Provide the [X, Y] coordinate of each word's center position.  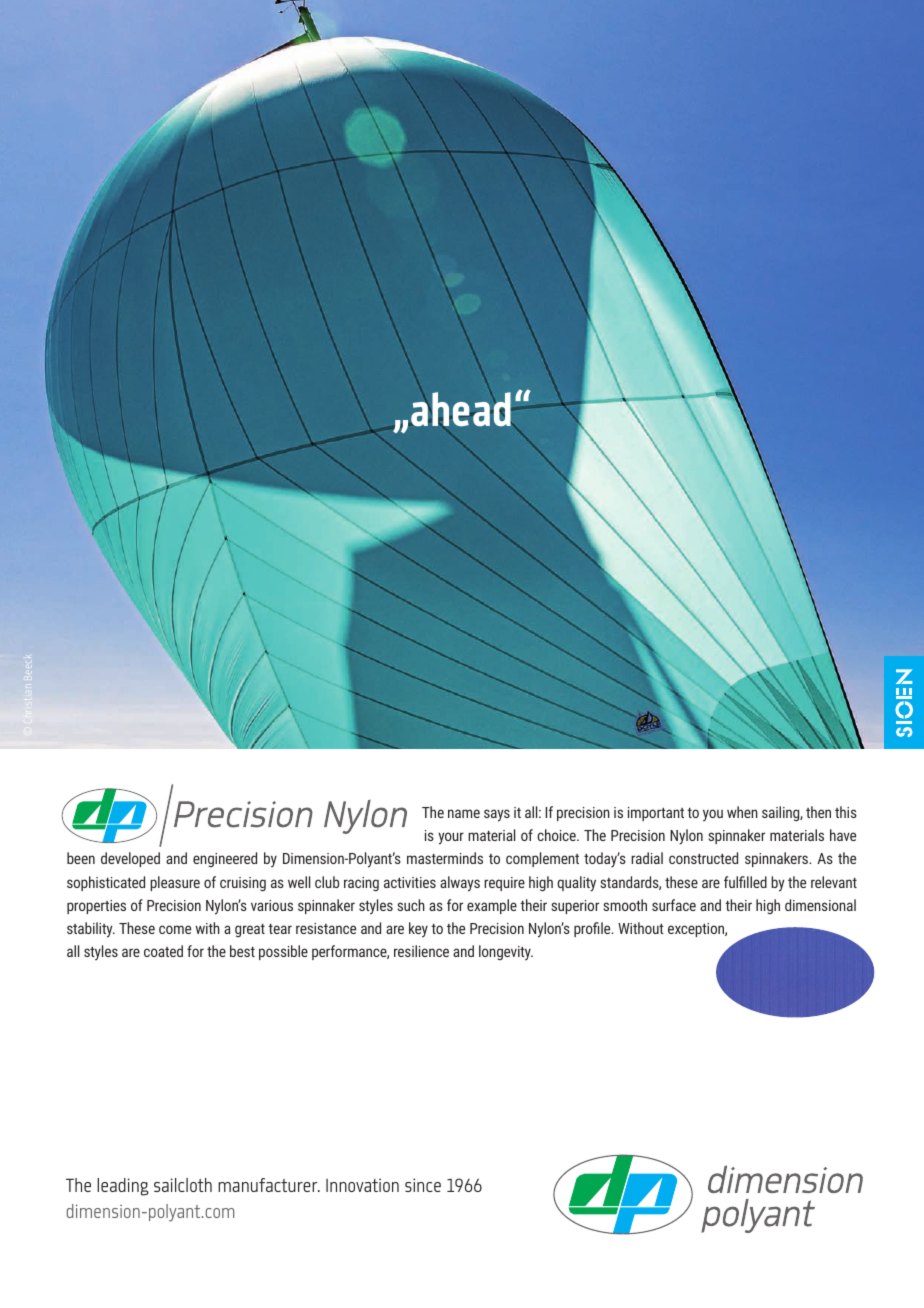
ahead [462, 408]
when [742, 812]
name [464, 813]
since [423, 1185]
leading [123, 1187]
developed [130, 859]
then [818, 812]
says [497, 815]
